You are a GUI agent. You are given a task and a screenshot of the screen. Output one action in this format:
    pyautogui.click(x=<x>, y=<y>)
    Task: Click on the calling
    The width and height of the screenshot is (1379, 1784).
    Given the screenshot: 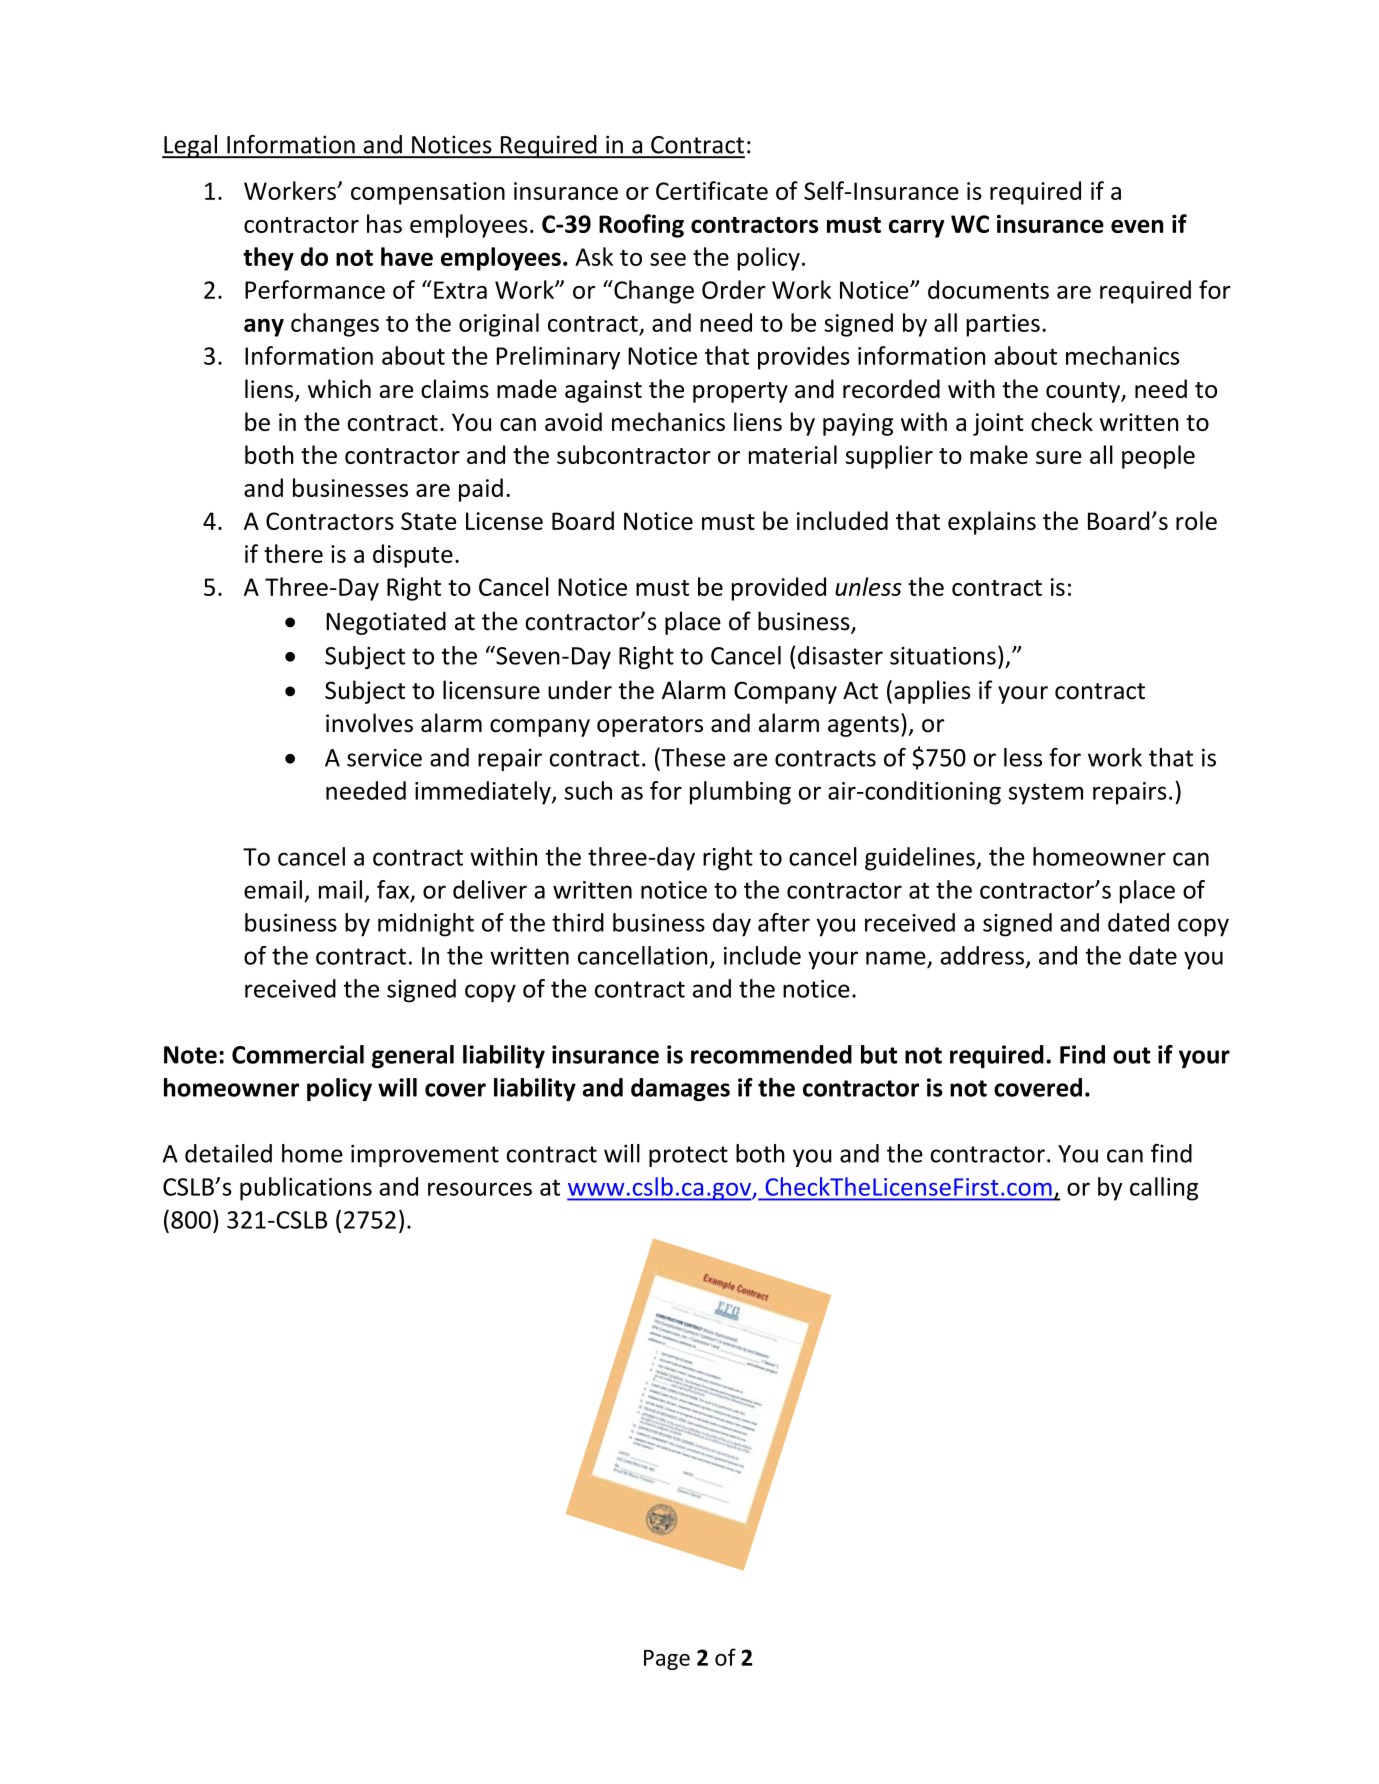 What is the action you would take?
    pyautogui.click(x=1164, y=1189)
